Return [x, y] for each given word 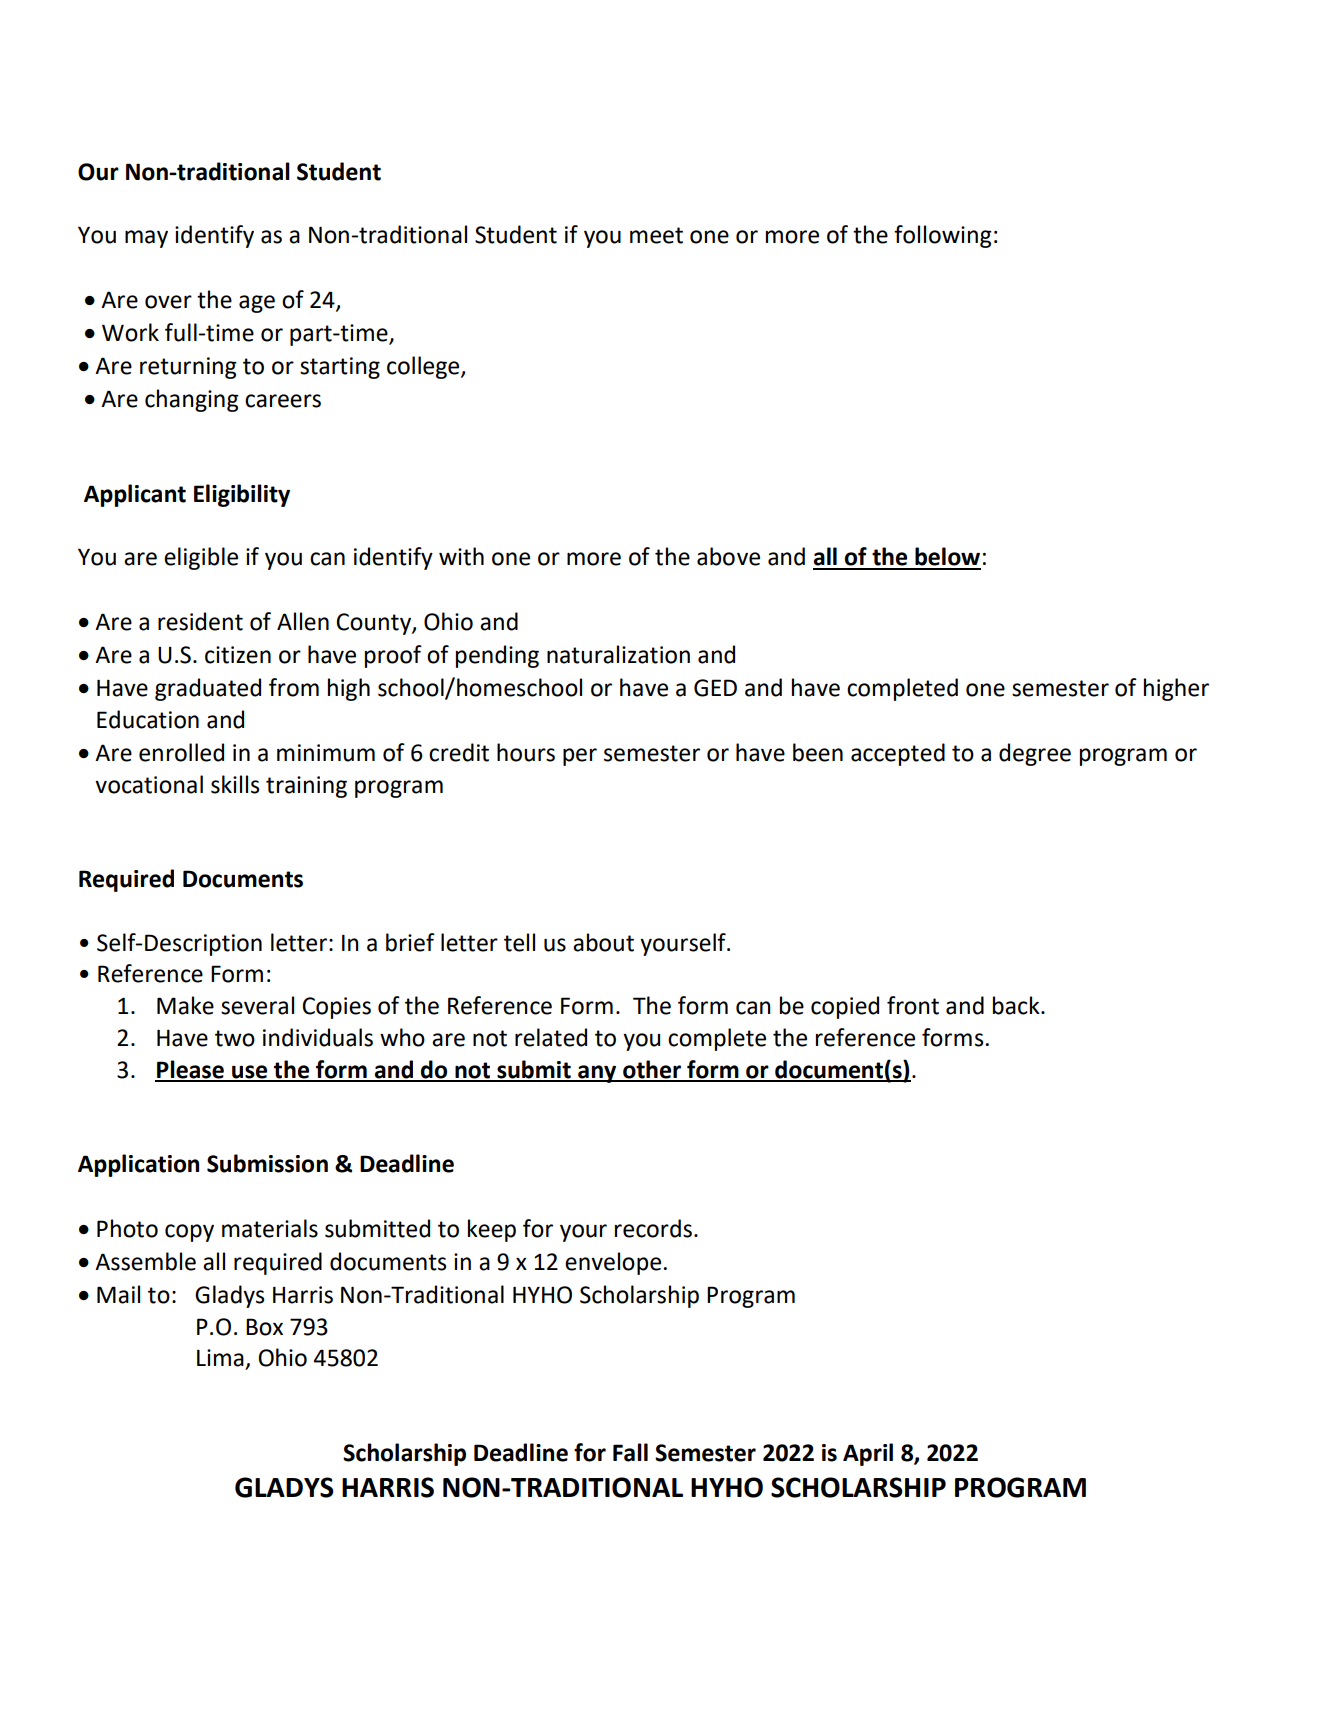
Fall [630, 1452]
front [913, 1005]
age [257, 304]
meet [656, 235]
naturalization [618, 654]
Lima [220, 1358]
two [235, 1038]
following [943, 236]
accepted [898, 754]
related [551, 1037]
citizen [238, 655]
